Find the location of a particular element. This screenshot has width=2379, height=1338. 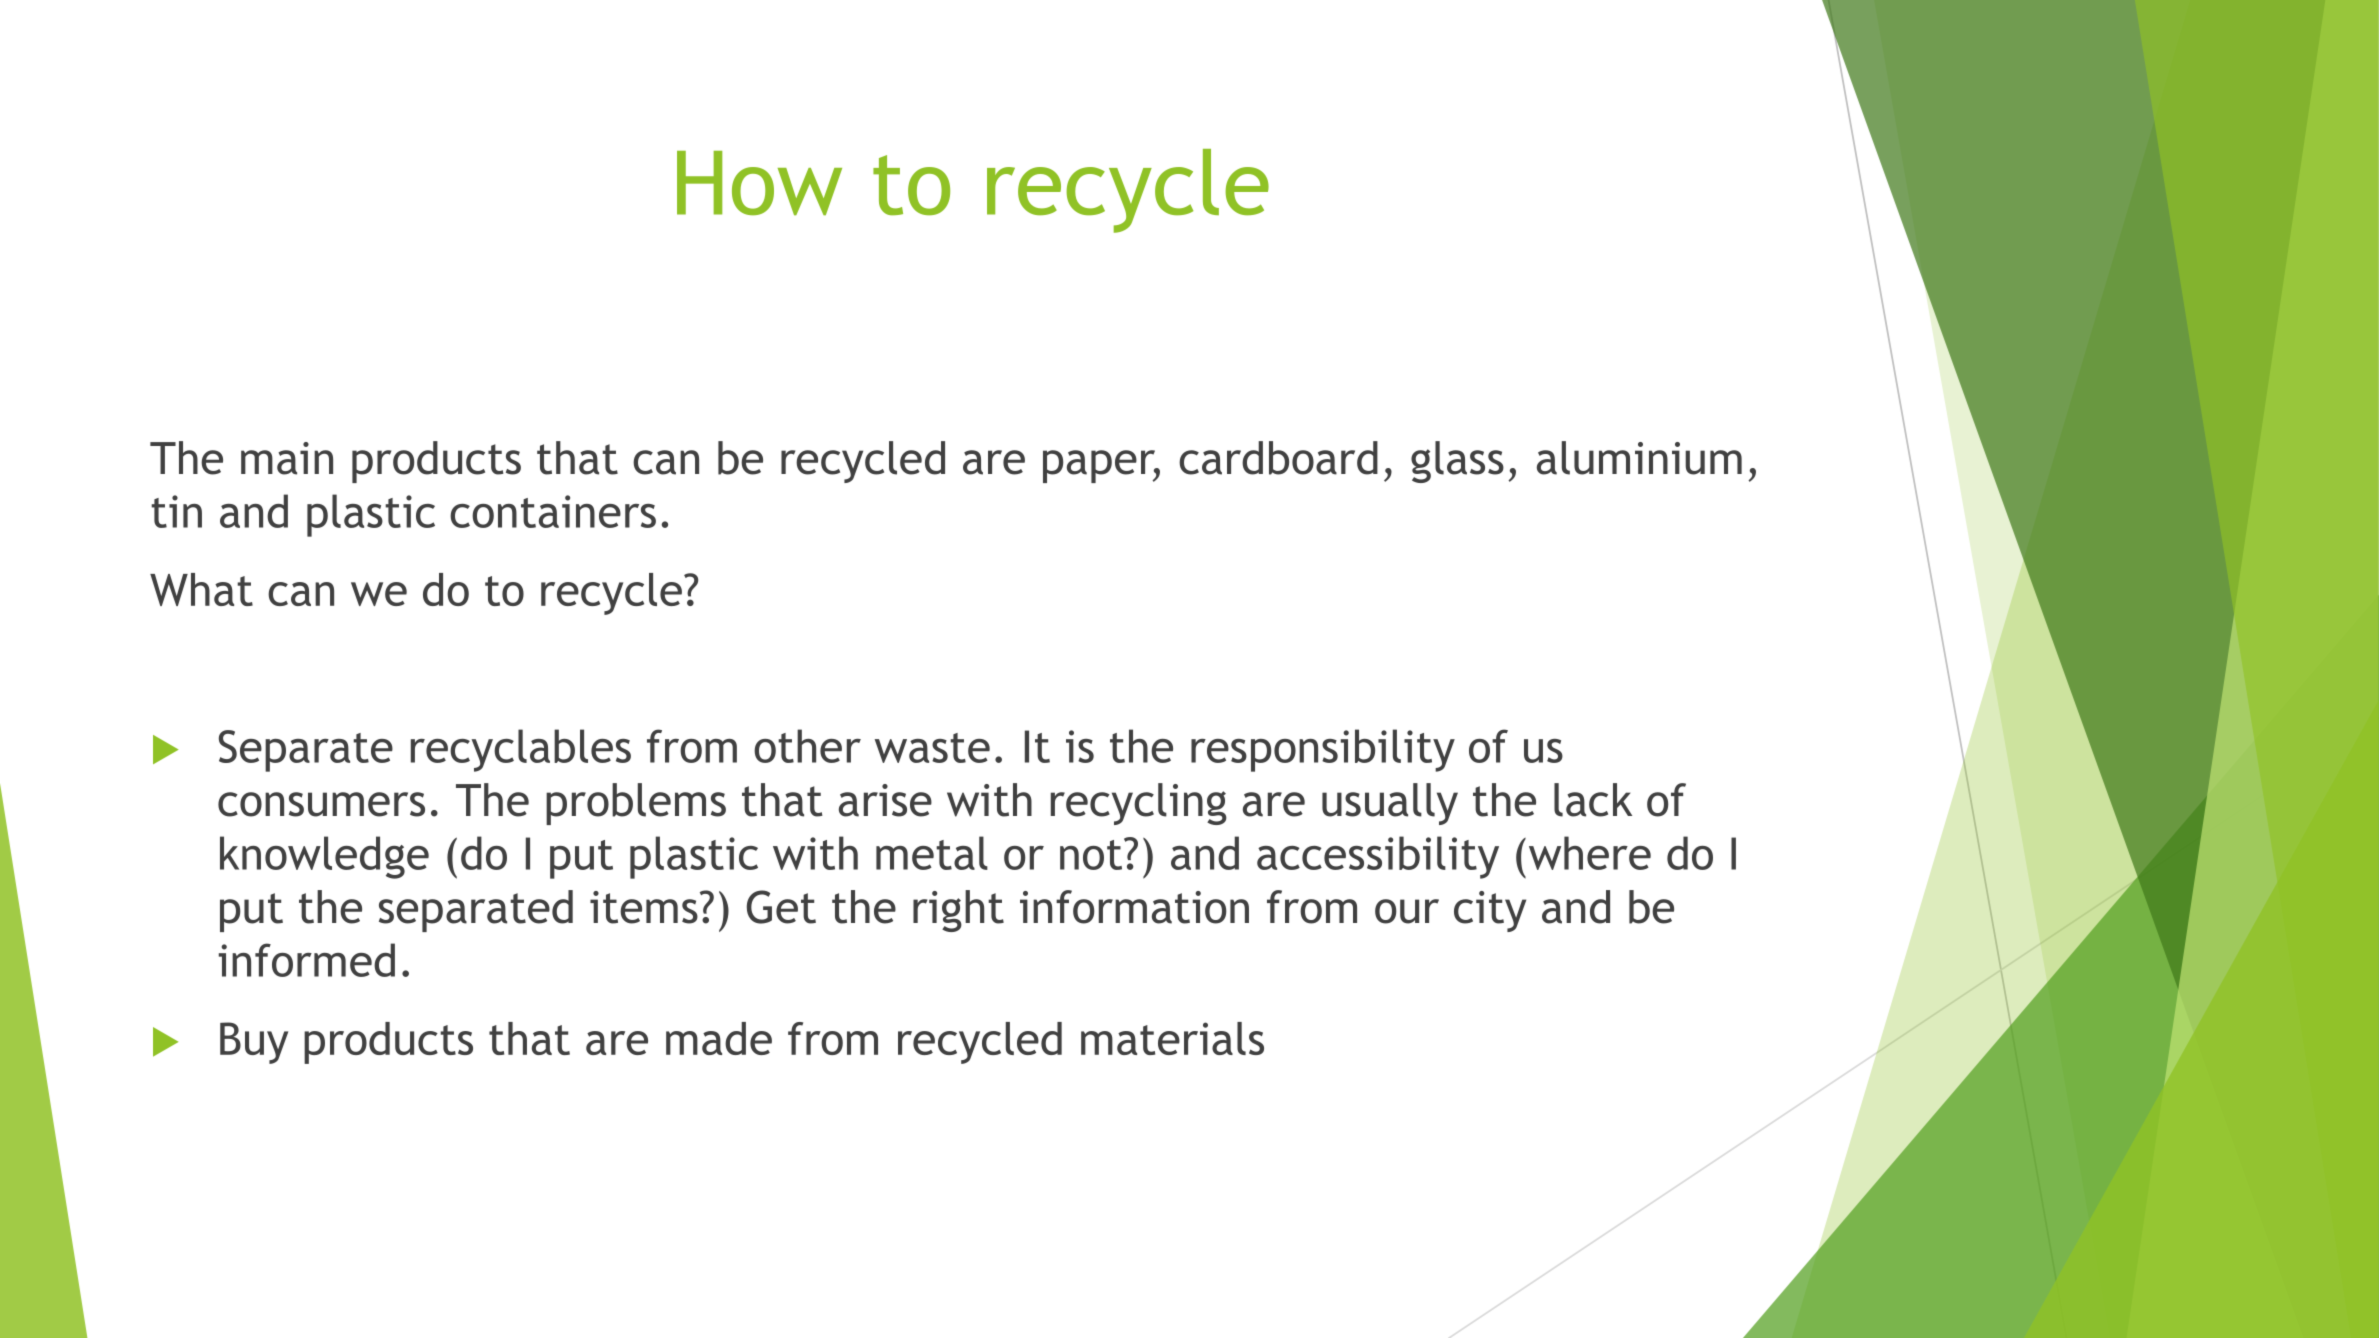

consumers is located at coordinates (321, 804).
